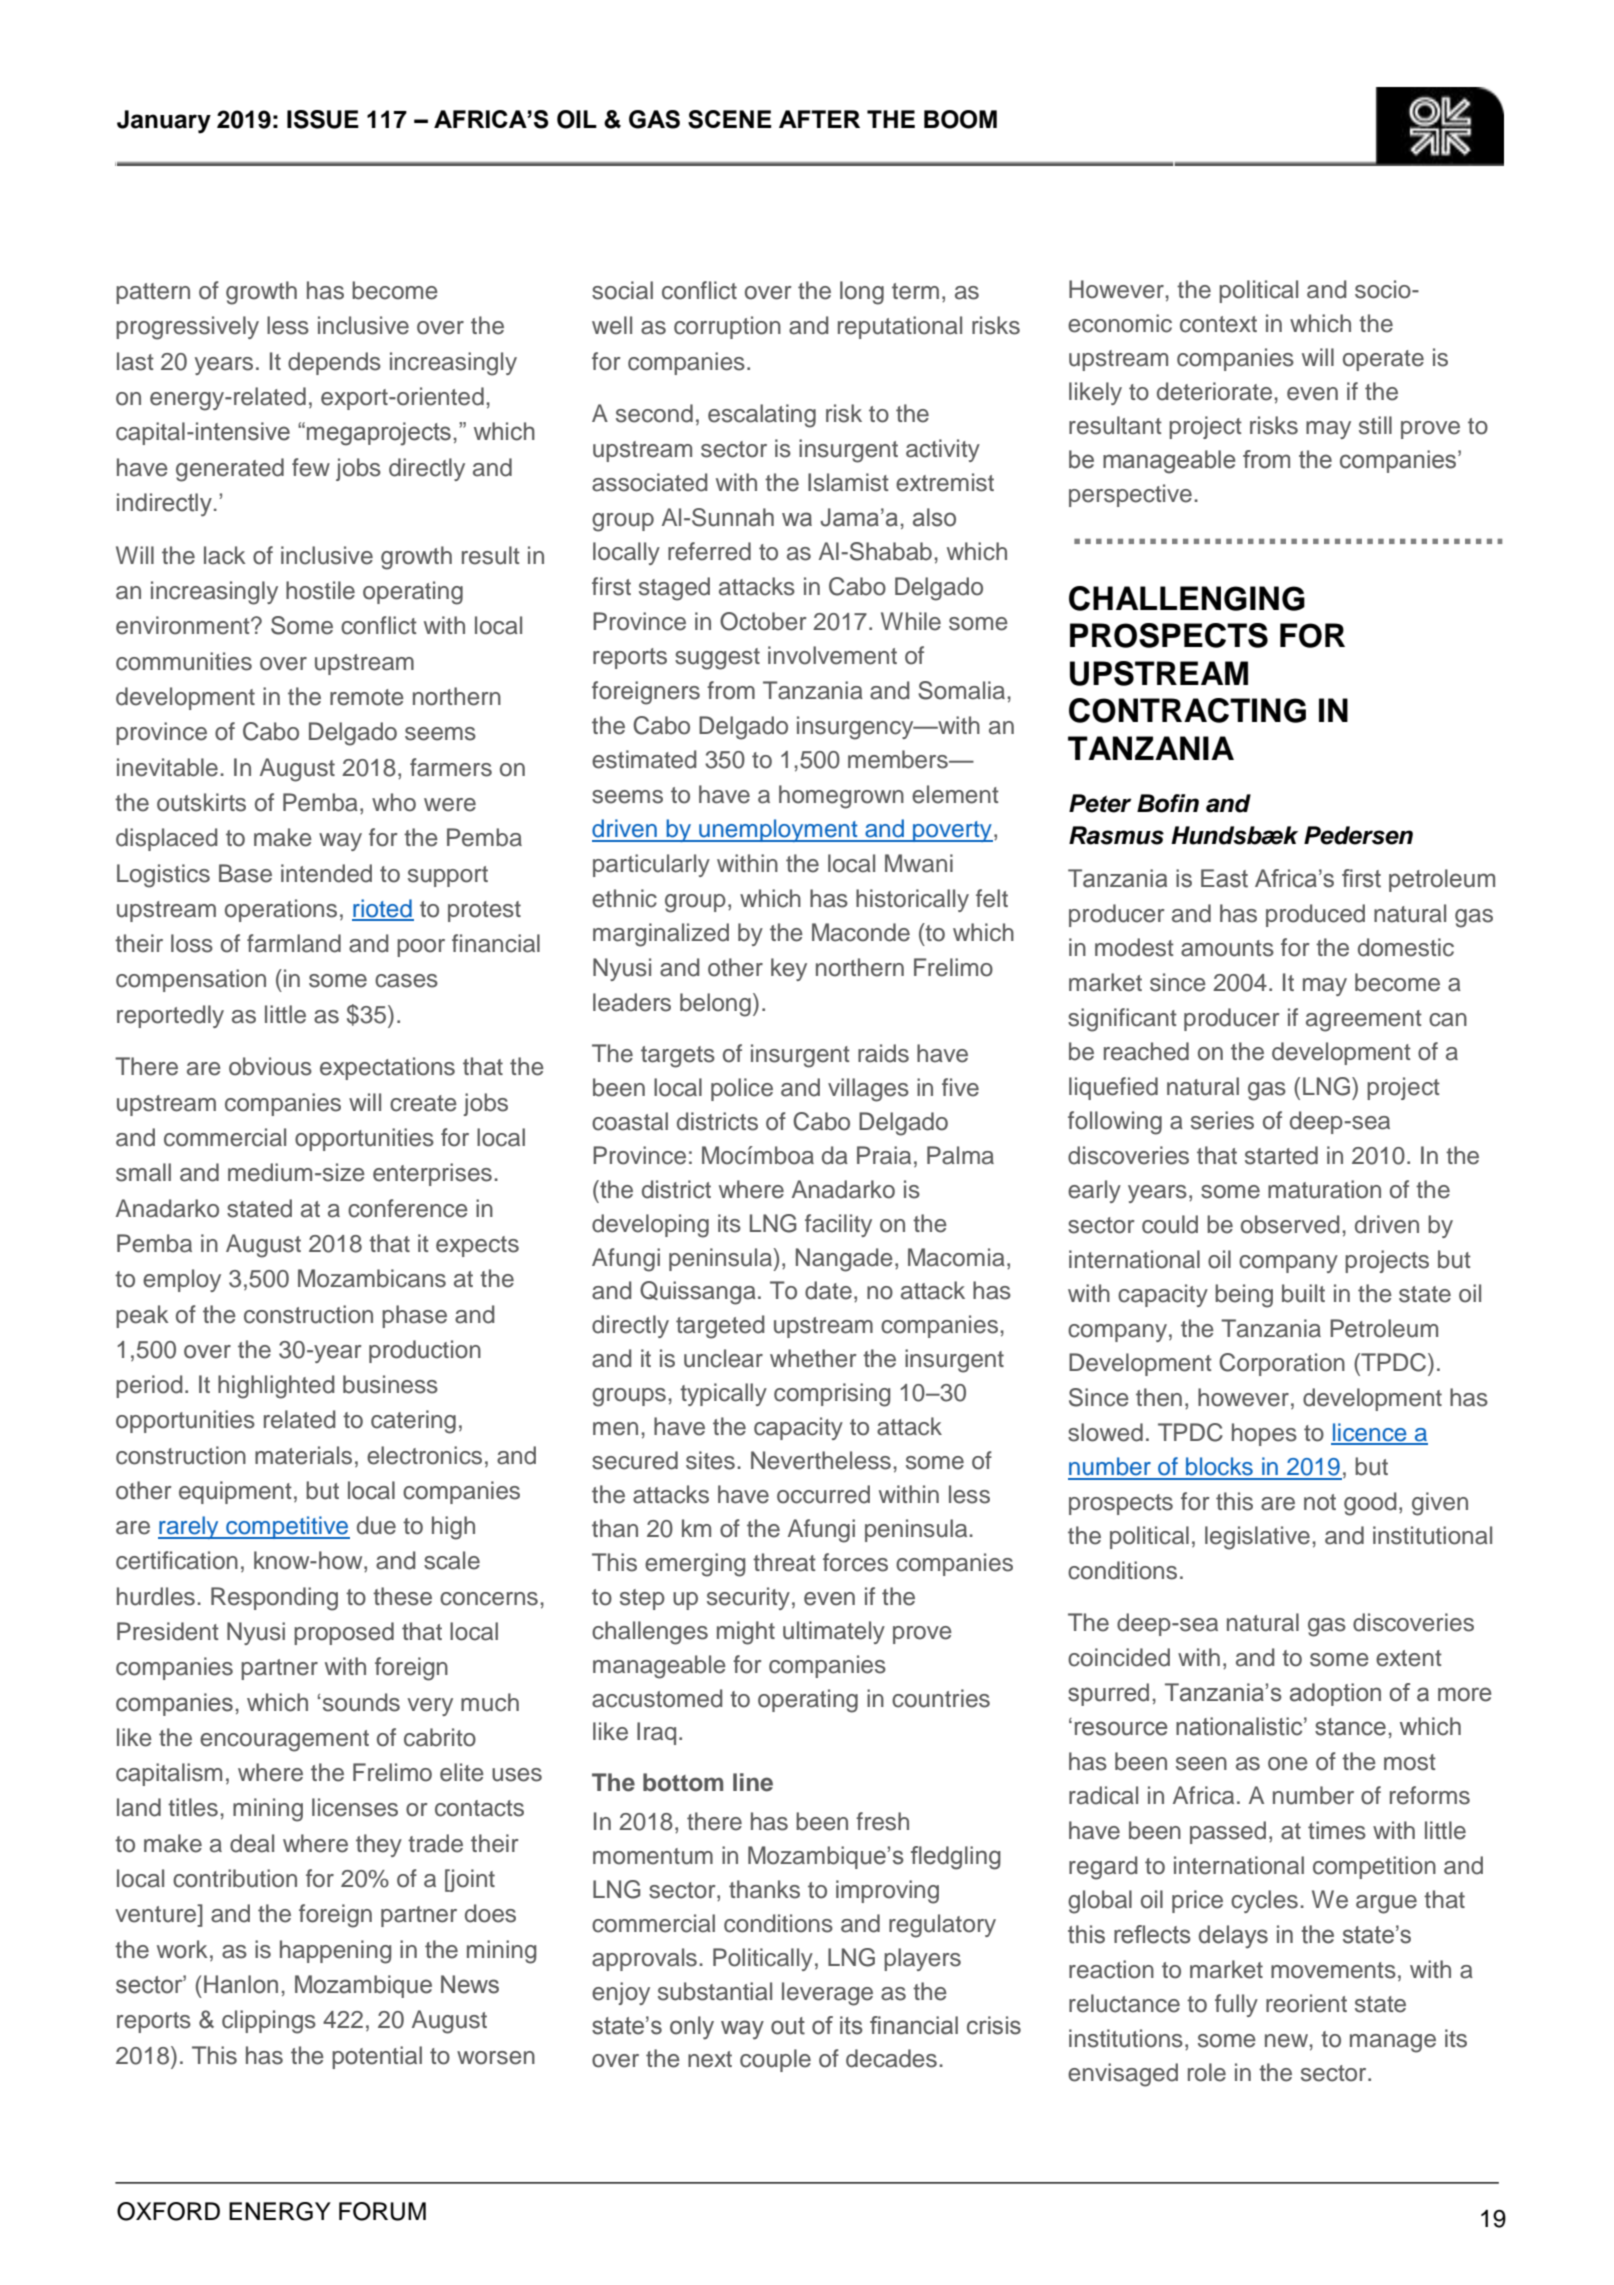  I want to click on AFTER, so click(819, 119).
